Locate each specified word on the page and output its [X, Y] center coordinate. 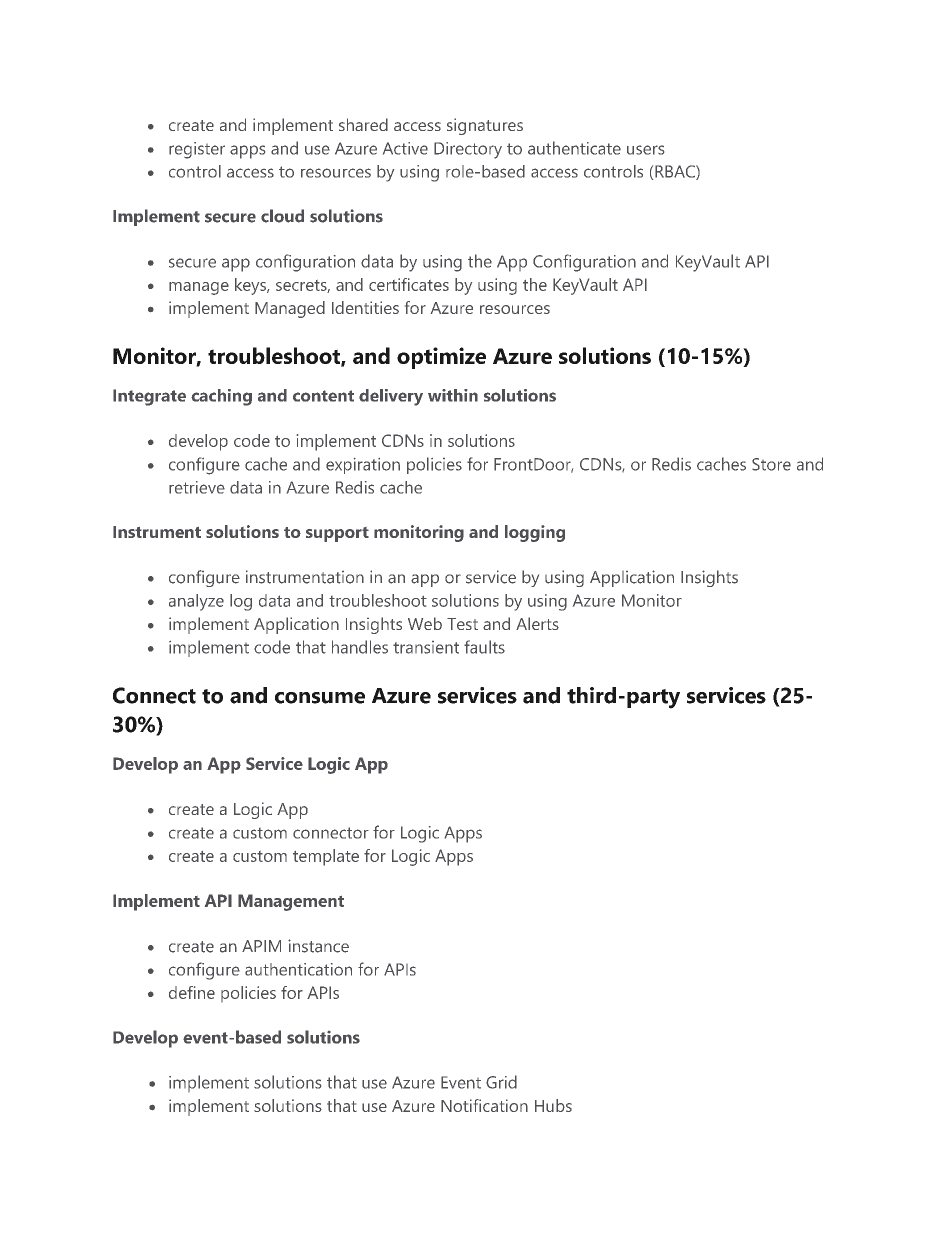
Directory [468, 150]
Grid [501, 1082]
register [197, 150]
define [192, 992]
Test [462, 624]
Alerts [537, 623]
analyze [196, 602]
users [645, 150]
